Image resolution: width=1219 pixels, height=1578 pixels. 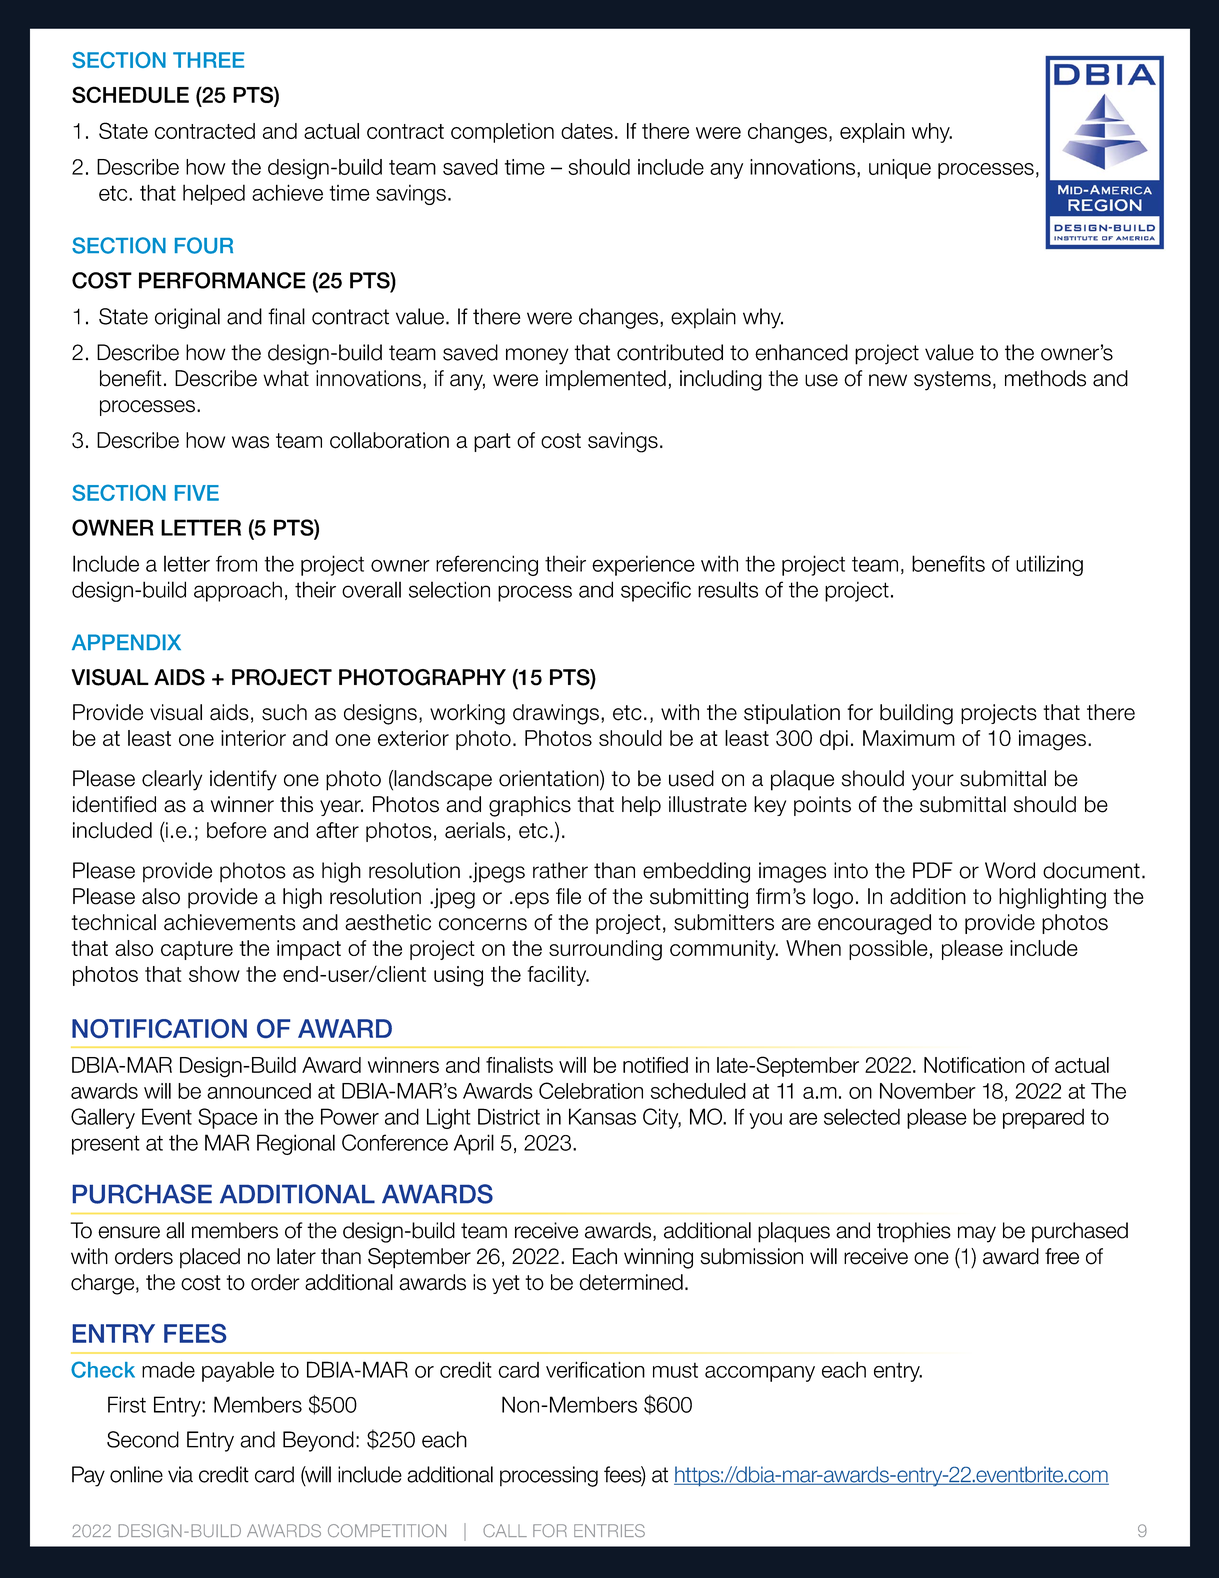 I want to click on facility, so click(x=558, y=976).
